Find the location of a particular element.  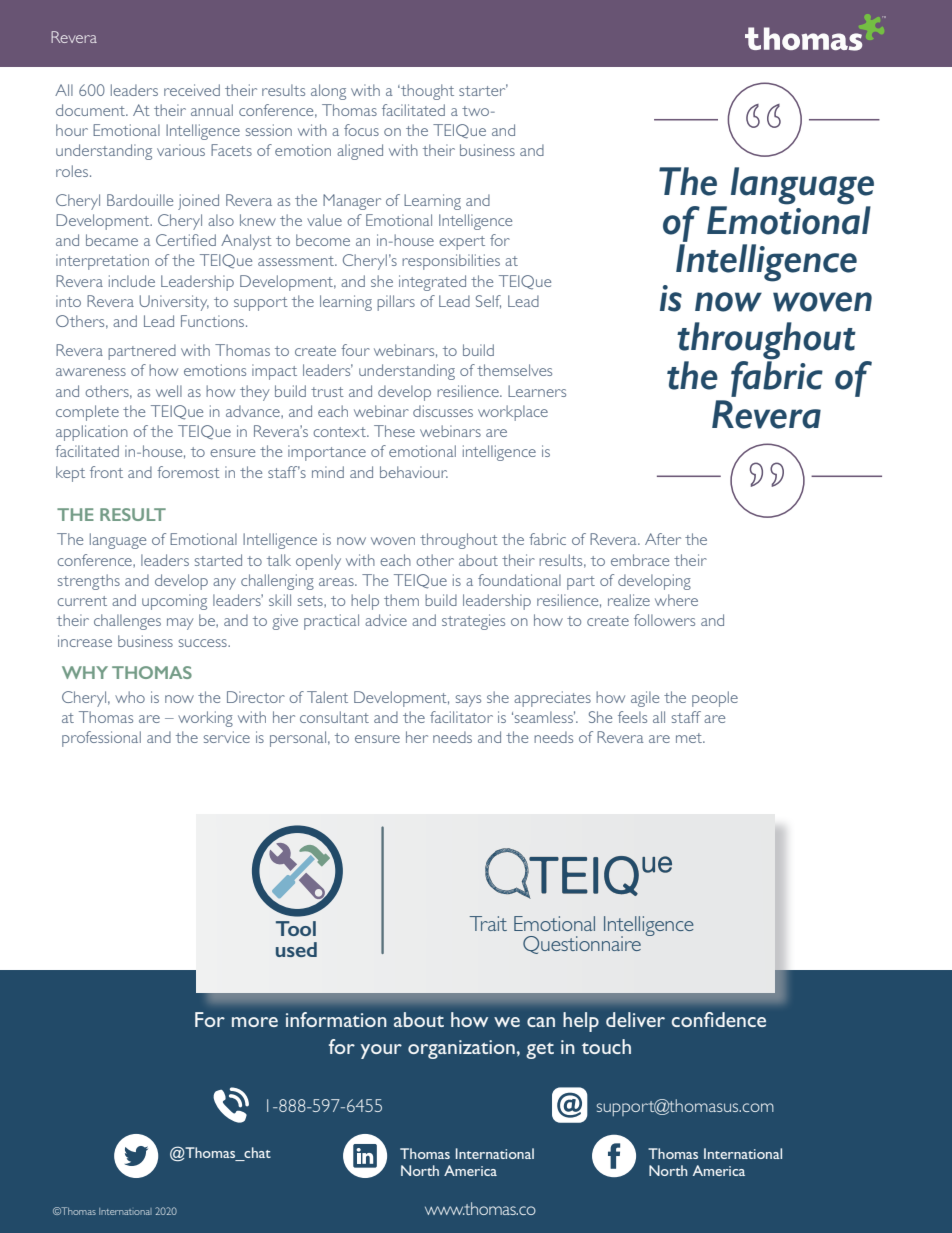

thought is located at coordinates (426, 92).
